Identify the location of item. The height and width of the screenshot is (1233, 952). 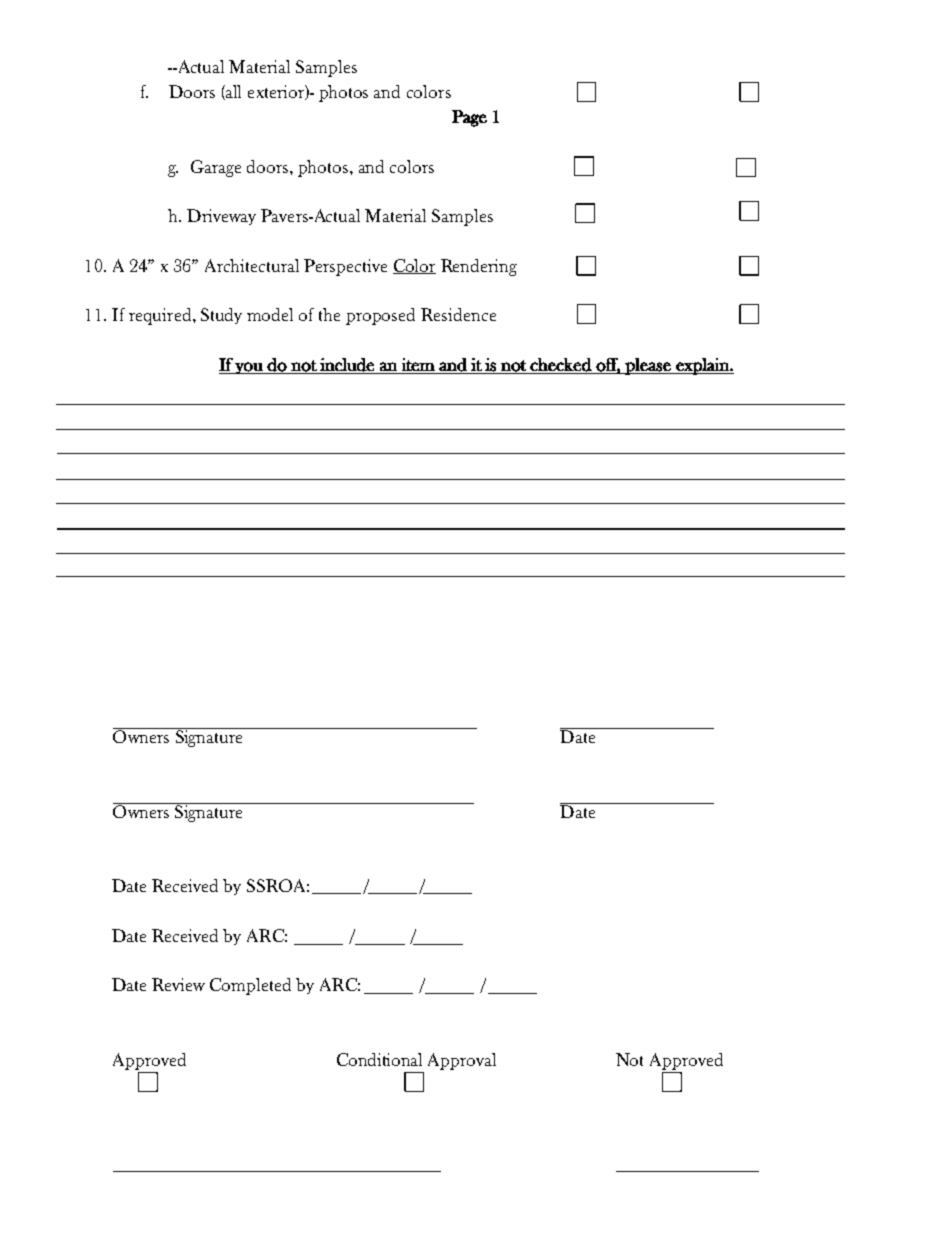
(418, 364).
